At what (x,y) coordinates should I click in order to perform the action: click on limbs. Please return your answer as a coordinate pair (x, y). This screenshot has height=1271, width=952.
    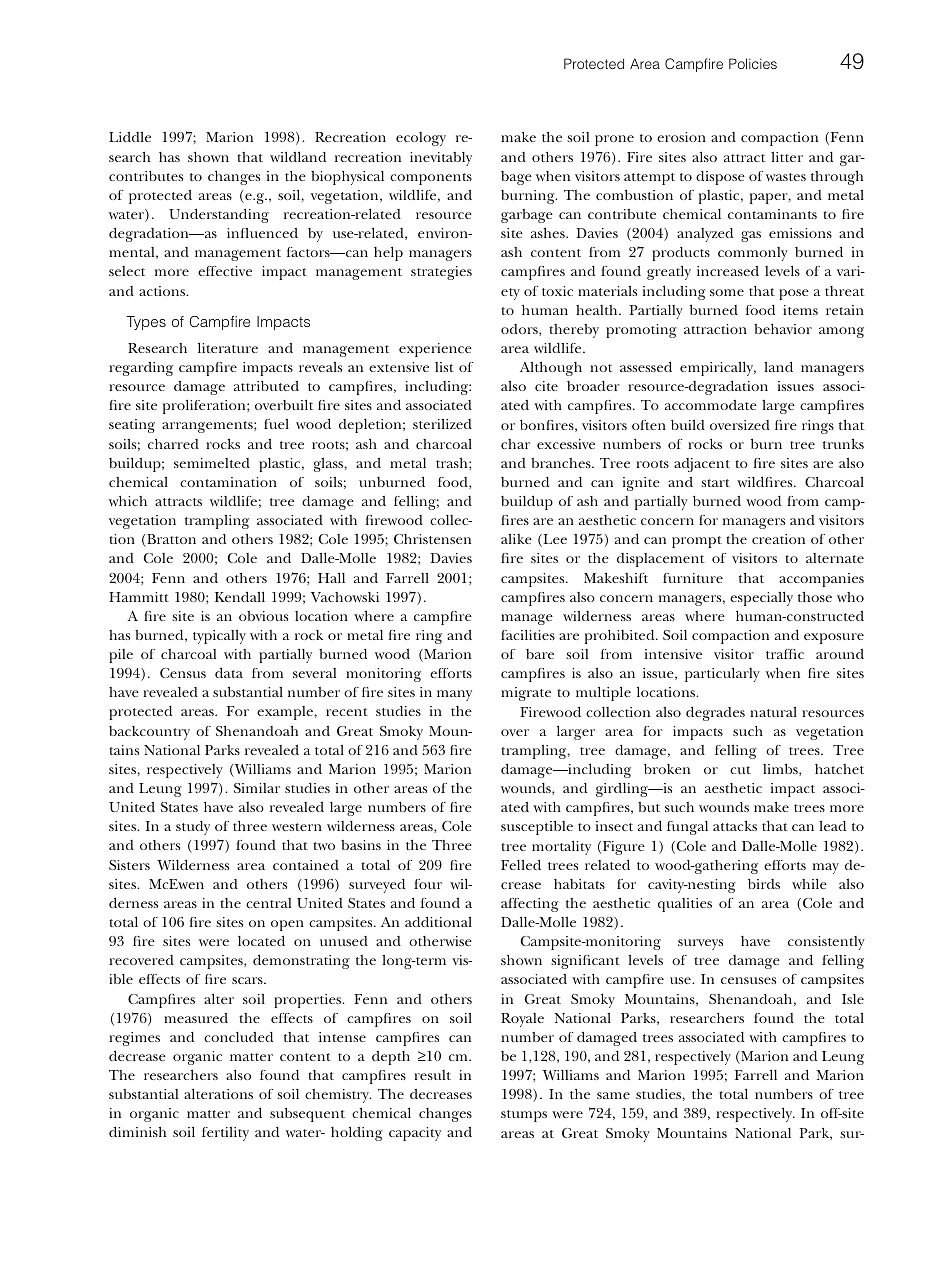
    Looking at the image, I should click on (781, 769).
